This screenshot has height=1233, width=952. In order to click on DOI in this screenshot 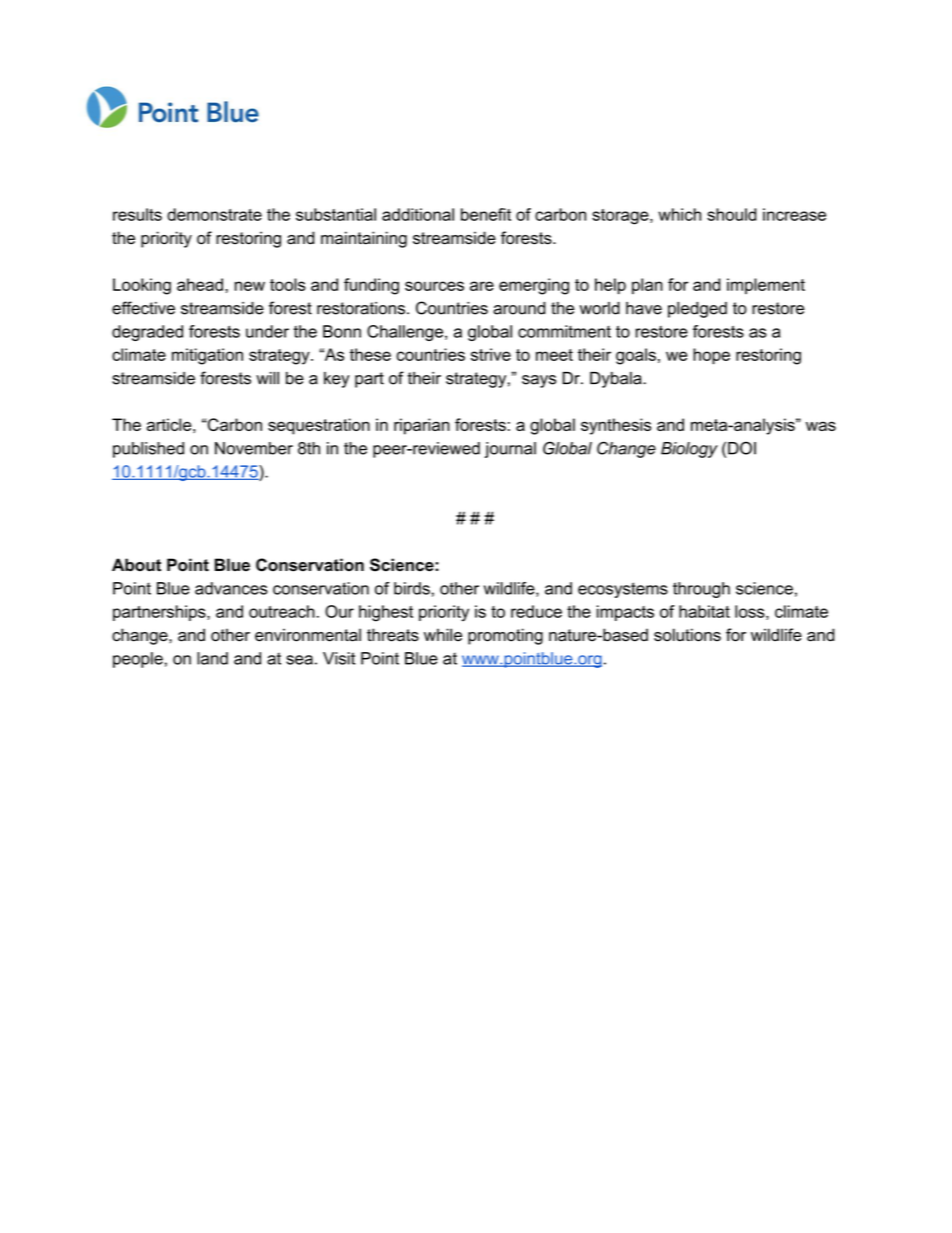, I will do `click(742, 448)`.
